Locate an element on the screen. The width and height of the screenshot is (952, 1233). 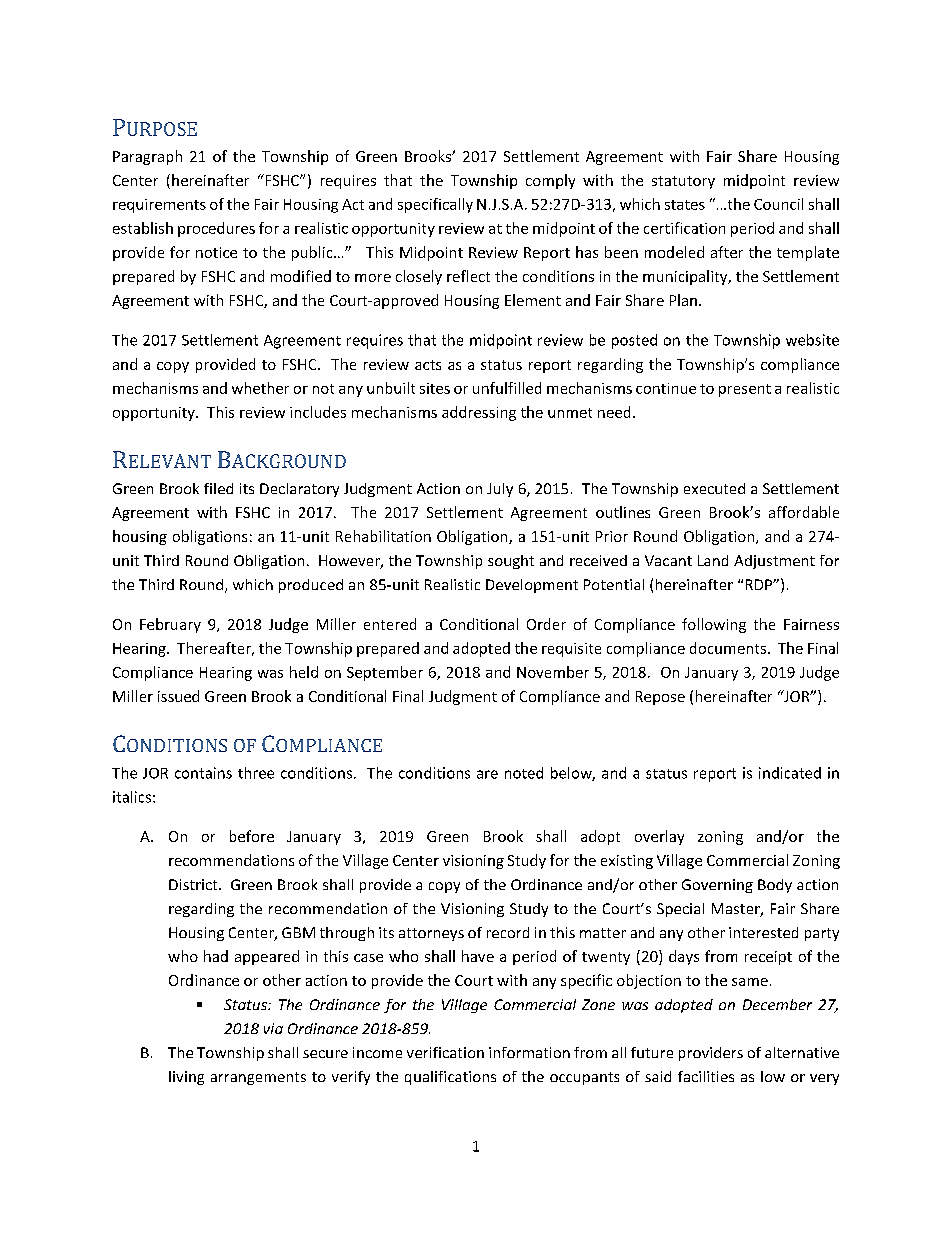
verification is located at coordinates (445, 1052).
